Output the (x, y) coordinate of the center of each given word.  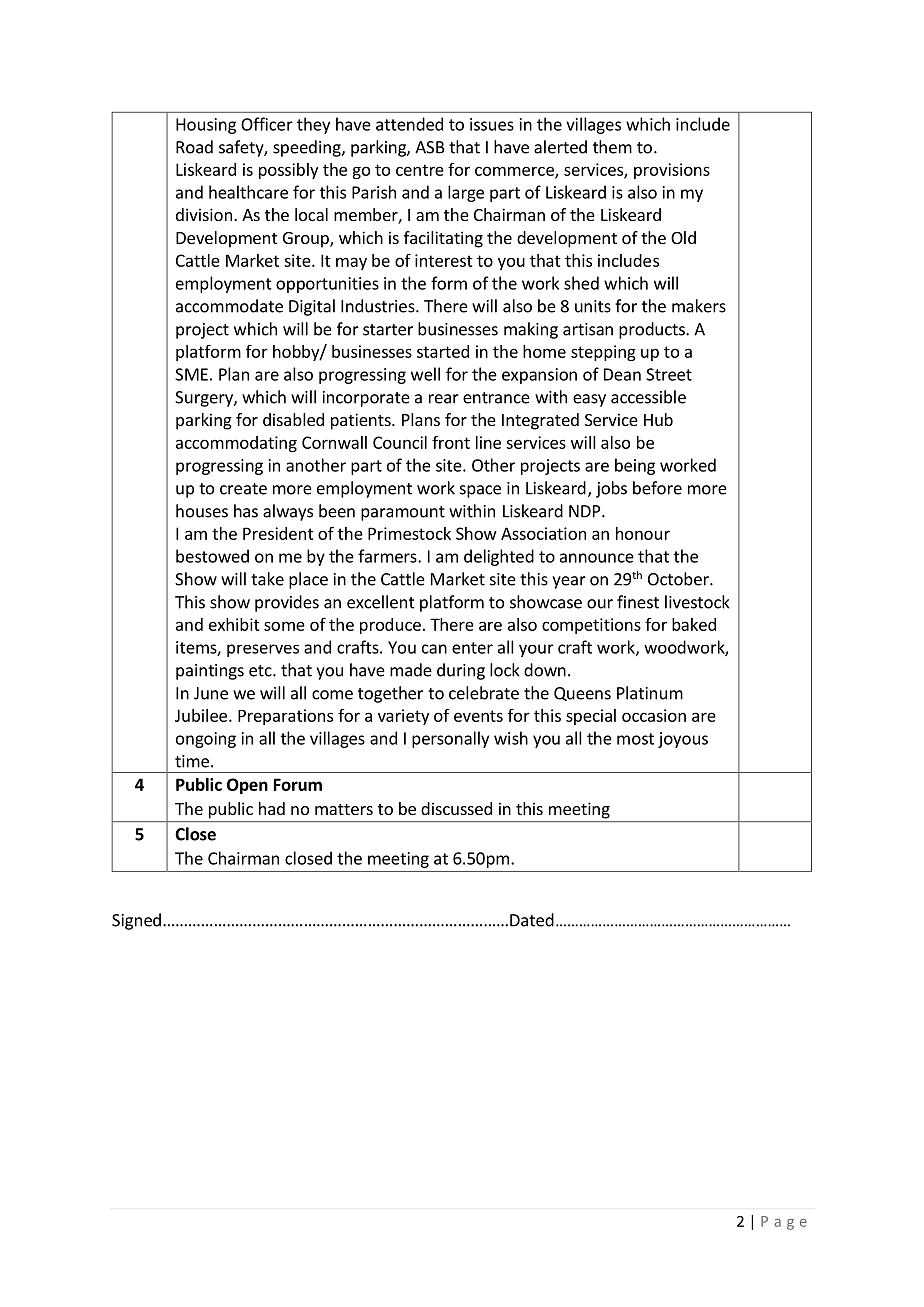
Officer (267, 124)
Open (247, 786)
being (635, 466)
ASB (430, 147)
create (243, 489)
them (612, 147)
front (451, 442)
